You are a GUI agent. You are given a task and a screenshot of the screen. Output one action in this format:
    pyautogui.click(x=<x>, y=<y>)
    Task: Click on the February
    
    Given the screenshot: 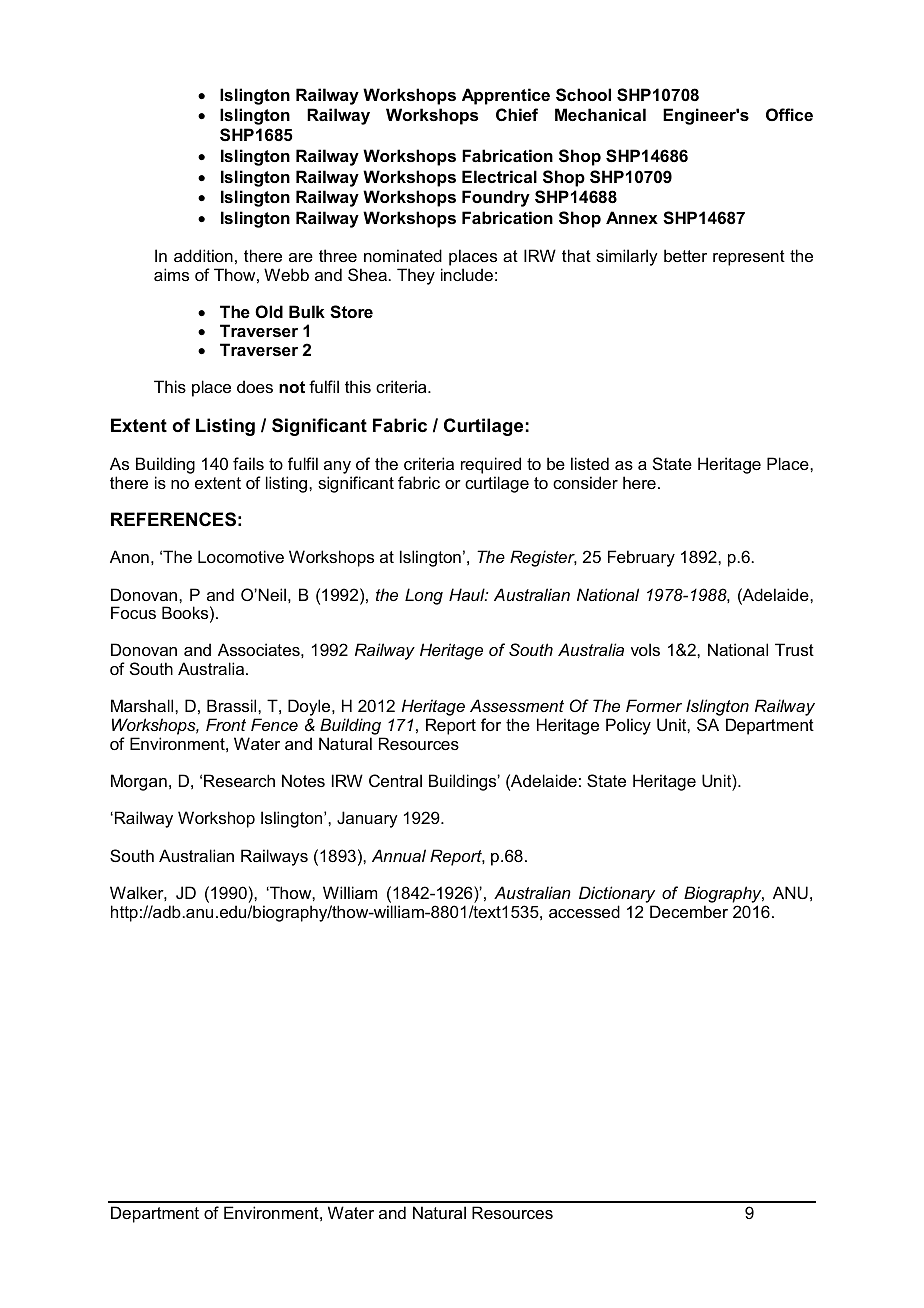 What is the action you would take?
    pyautogui.click(x=641, y=558)
